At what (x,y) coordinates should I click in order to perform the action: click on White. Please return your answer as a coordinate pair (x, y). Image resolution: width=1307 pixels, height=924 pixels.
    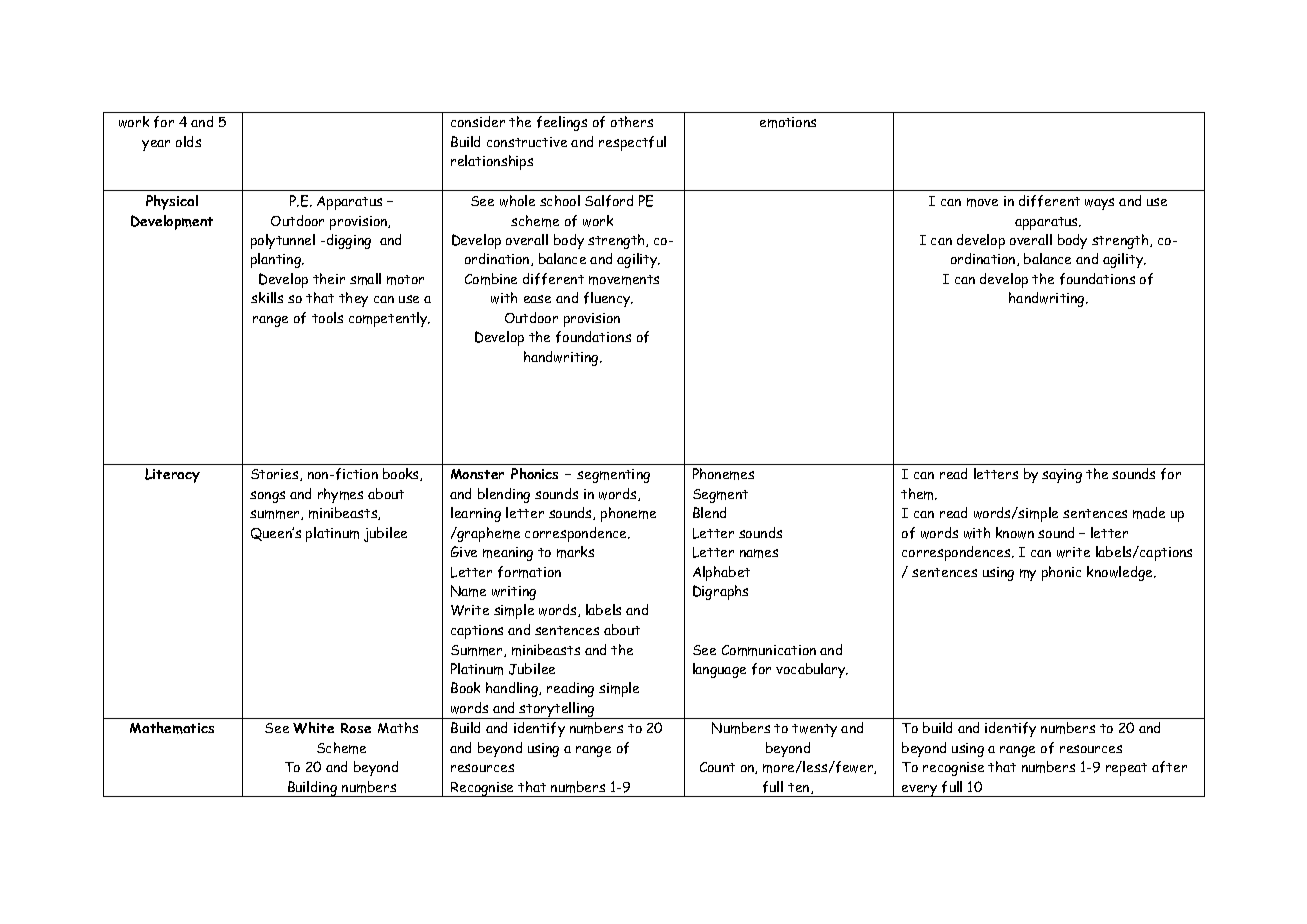
    Looking at the image, I should click on (313, 728).
